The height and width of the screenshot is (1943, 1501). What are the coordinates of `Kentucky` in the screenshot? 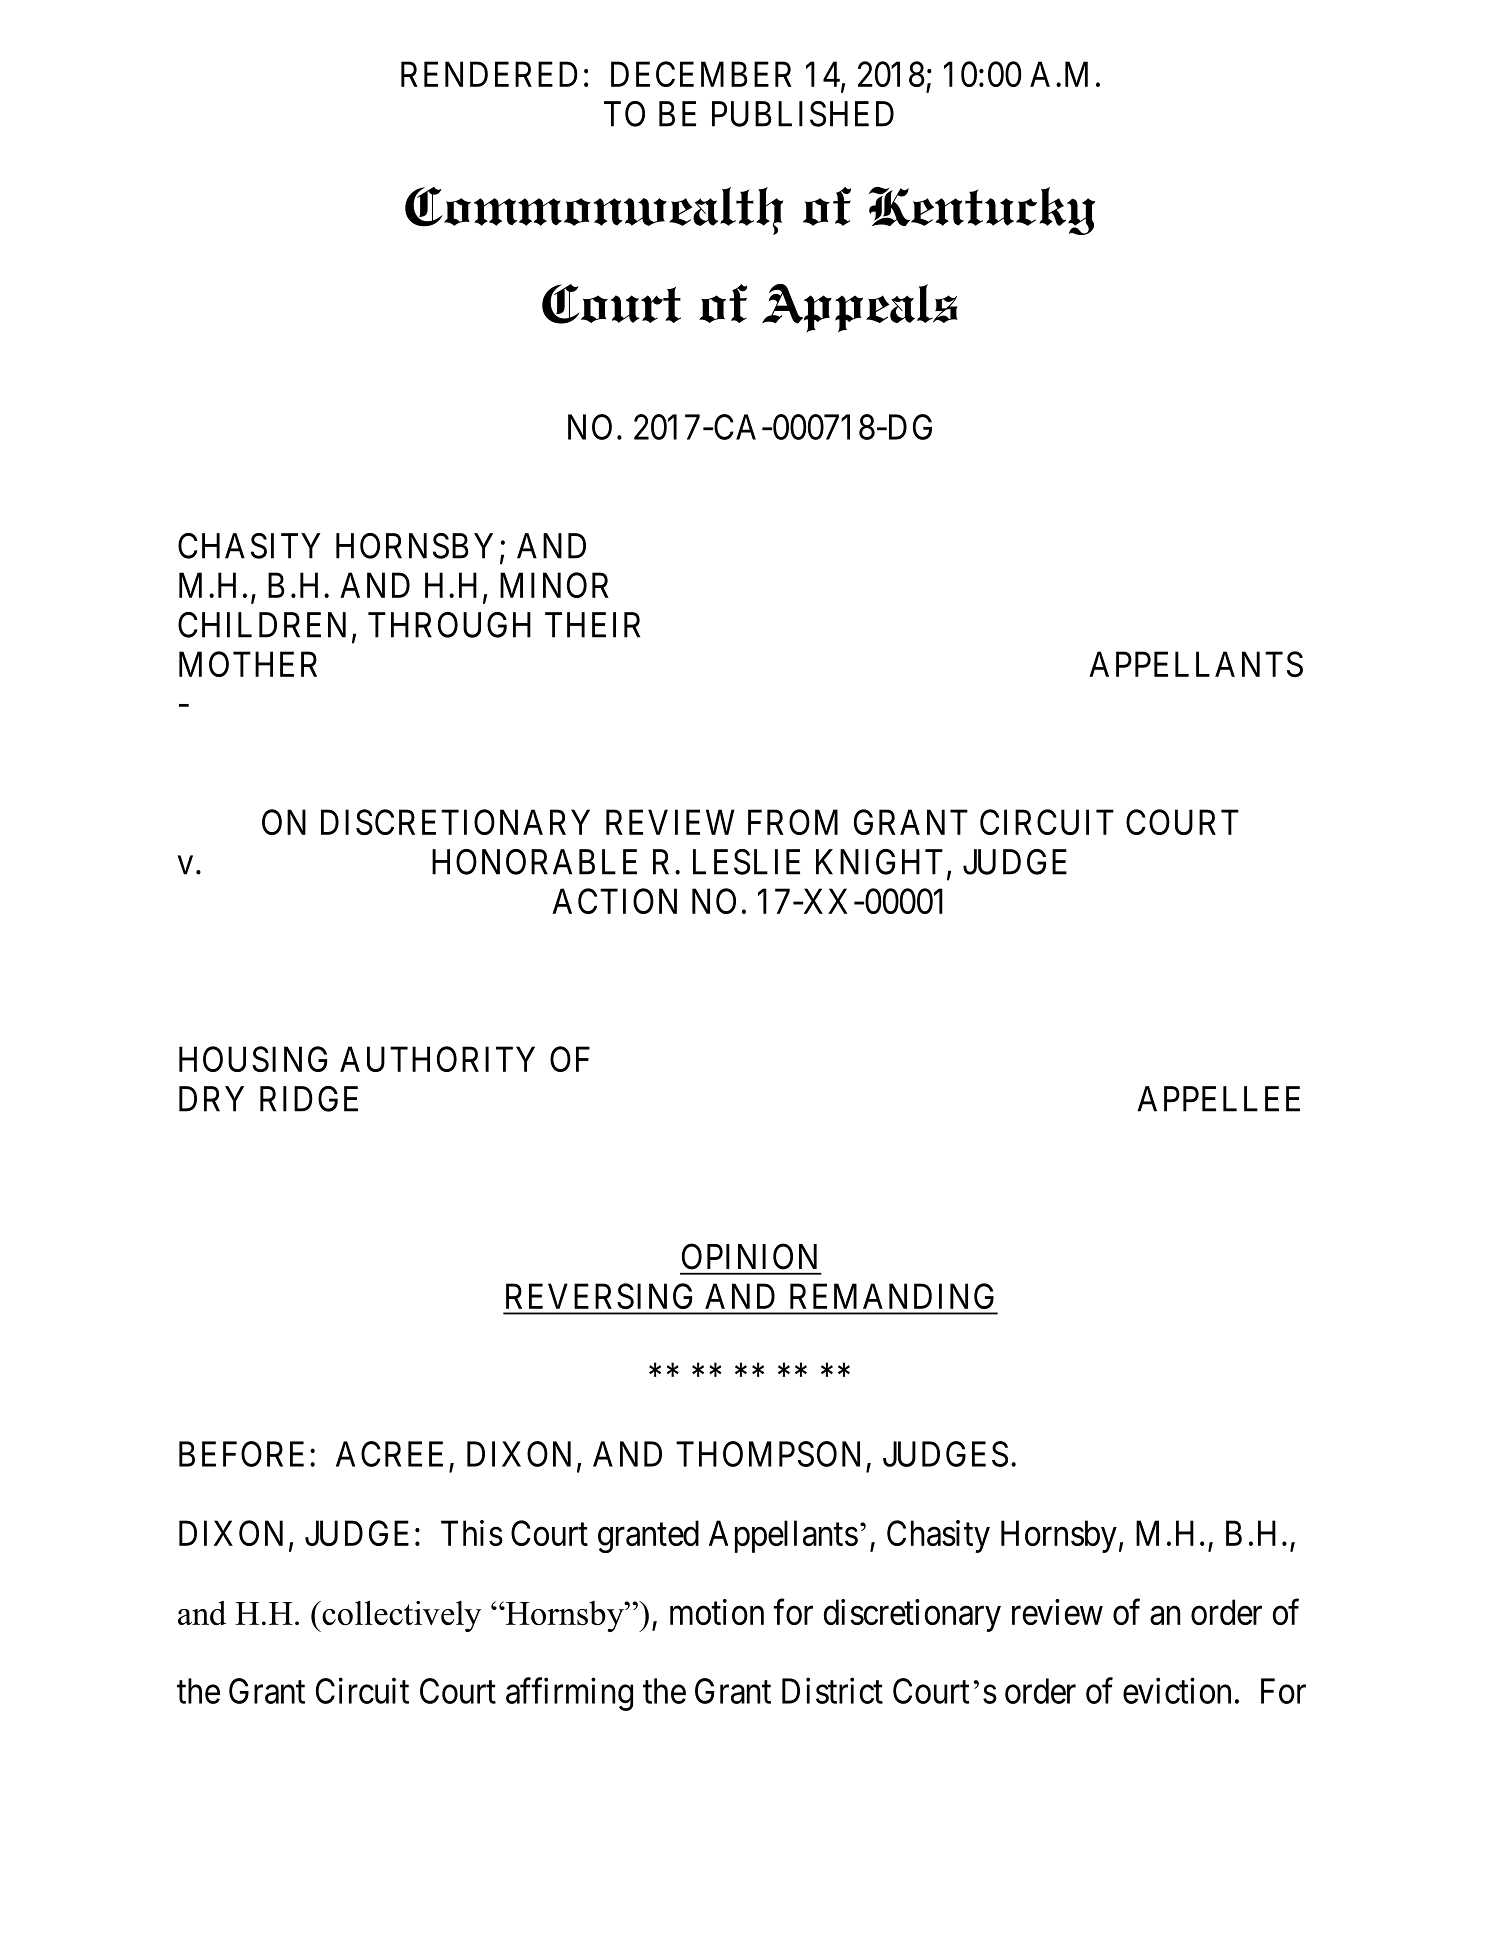 It's located at (982, 211).
